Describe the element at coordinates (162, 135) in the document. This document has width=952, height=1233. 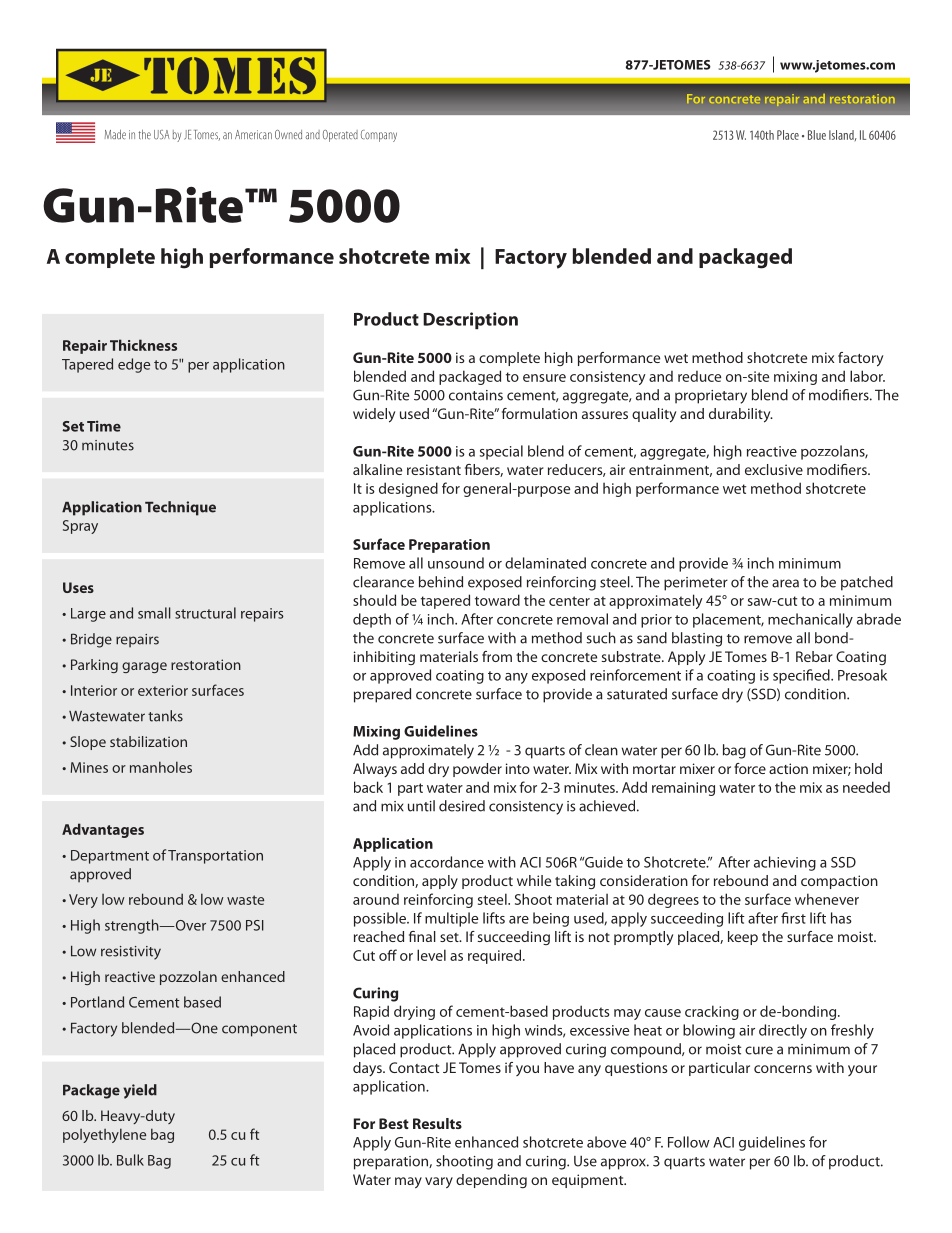
I see `USA` at that location.
